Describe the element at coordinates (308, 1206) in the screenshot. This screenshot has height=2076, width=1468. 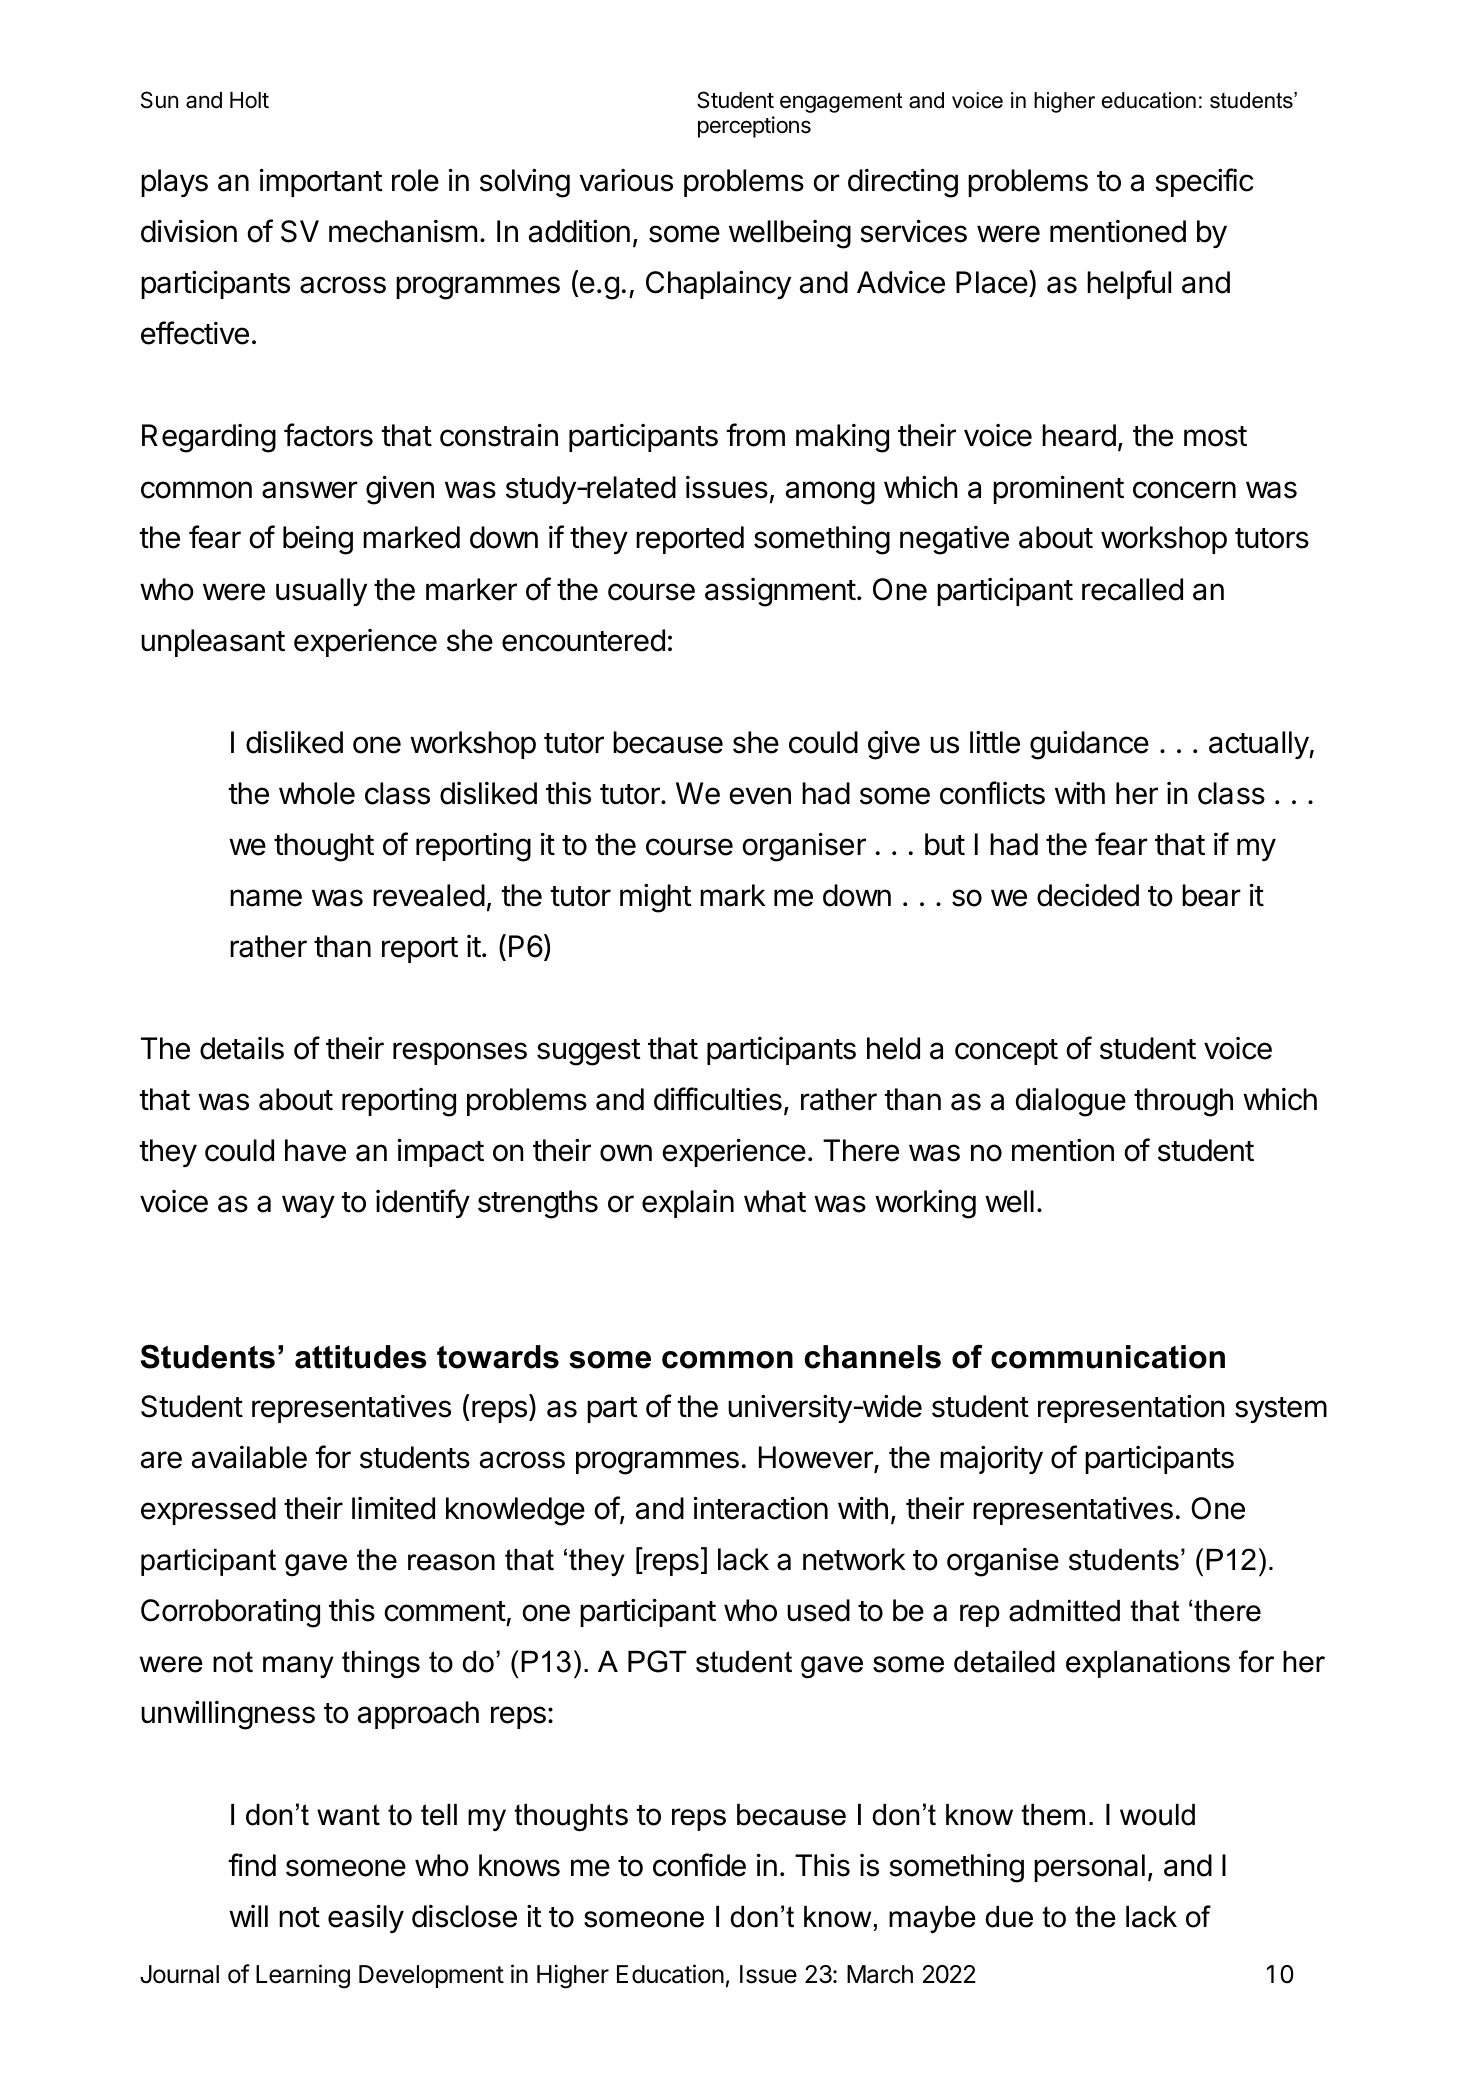
I see `way` at that location.
